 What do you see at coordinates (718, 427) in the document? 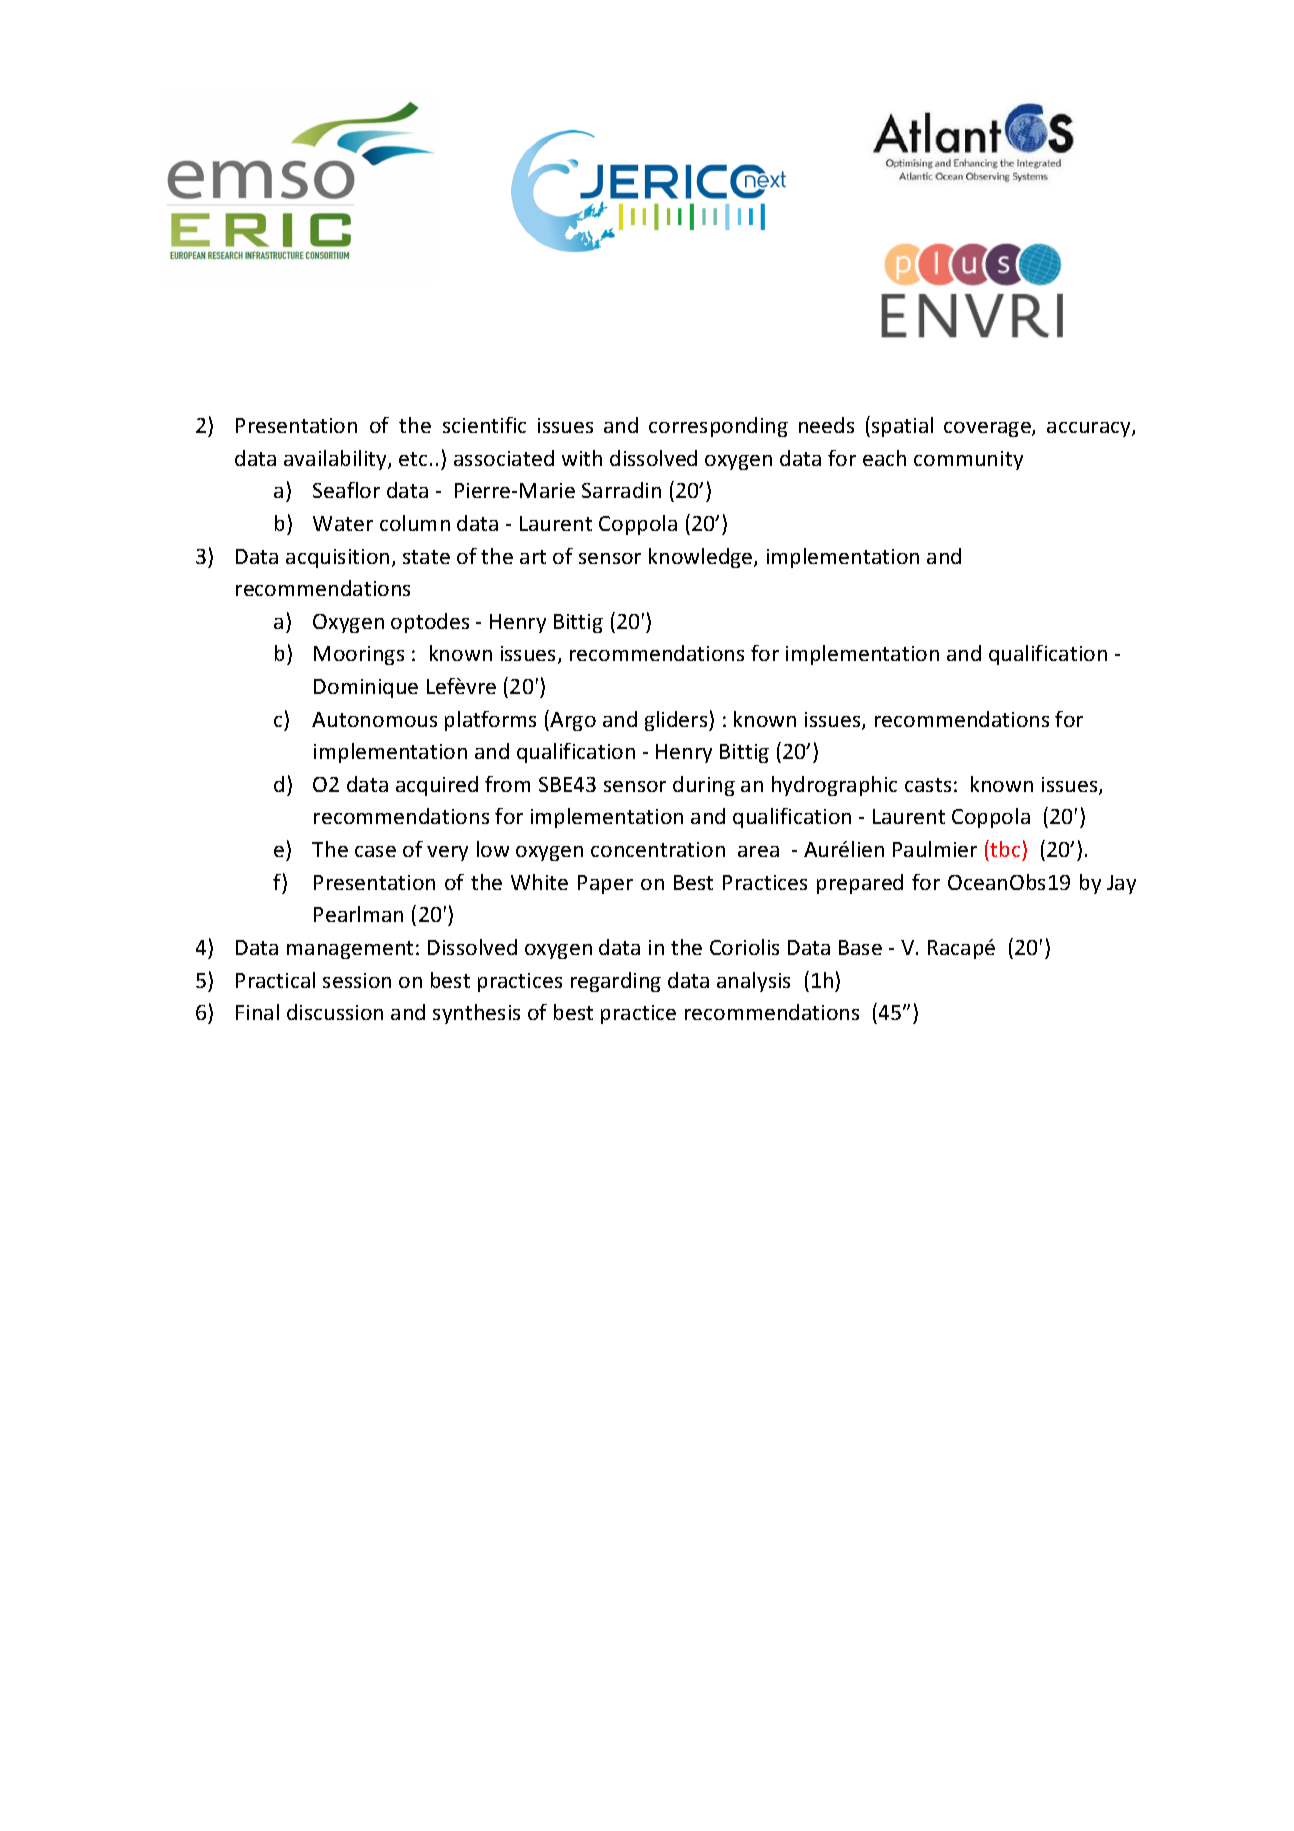
I see `corresponding` at bounding box center [718, 427].
